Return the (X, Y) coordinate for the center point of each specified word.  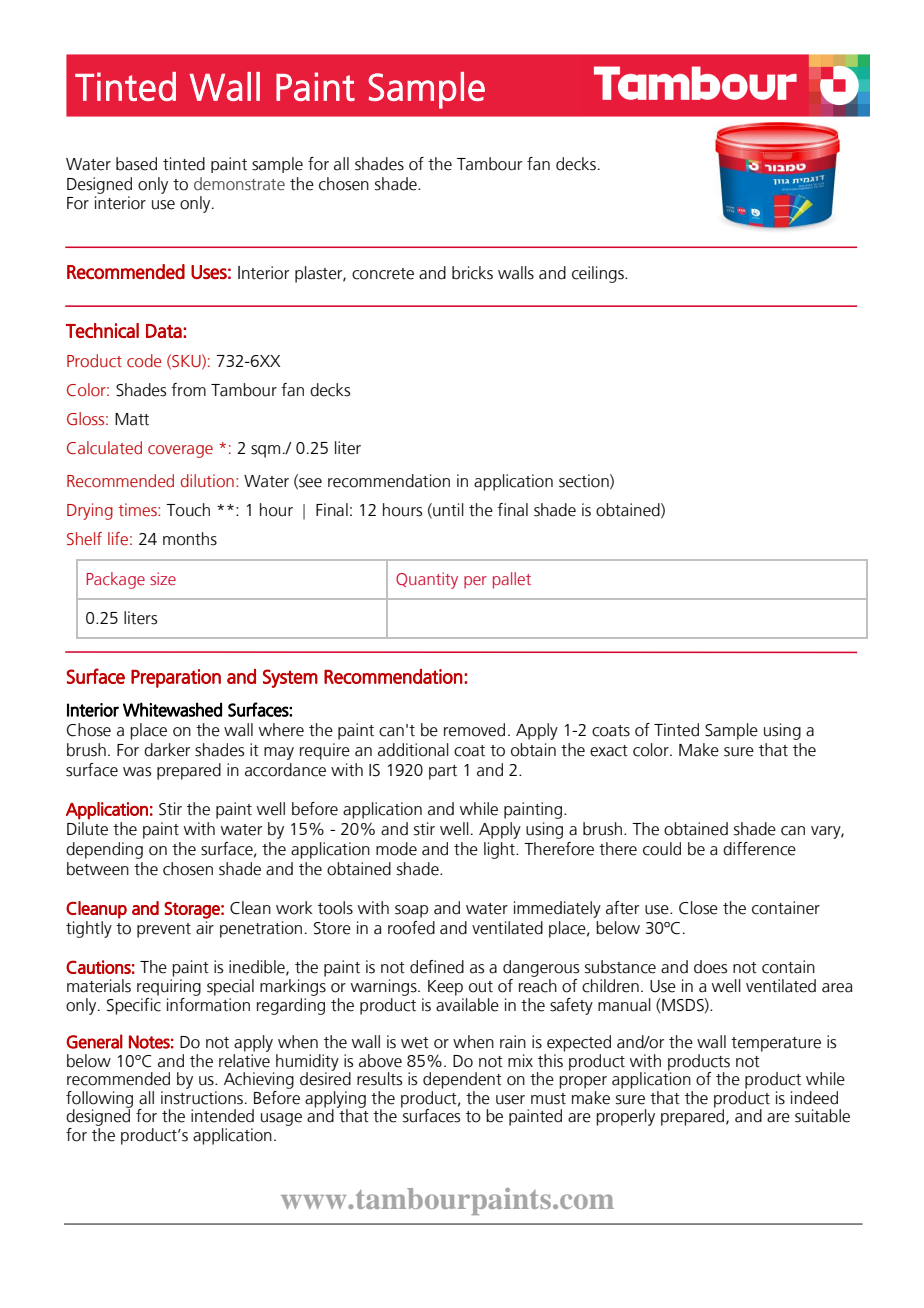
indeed (814, 1098)
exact (609, 751)
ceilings (599, 274)
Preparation (176, 678)
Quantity (427, 580)
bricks (472, 273)
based (136, 164)
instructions (203, 1098)
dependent (462, 1080)
